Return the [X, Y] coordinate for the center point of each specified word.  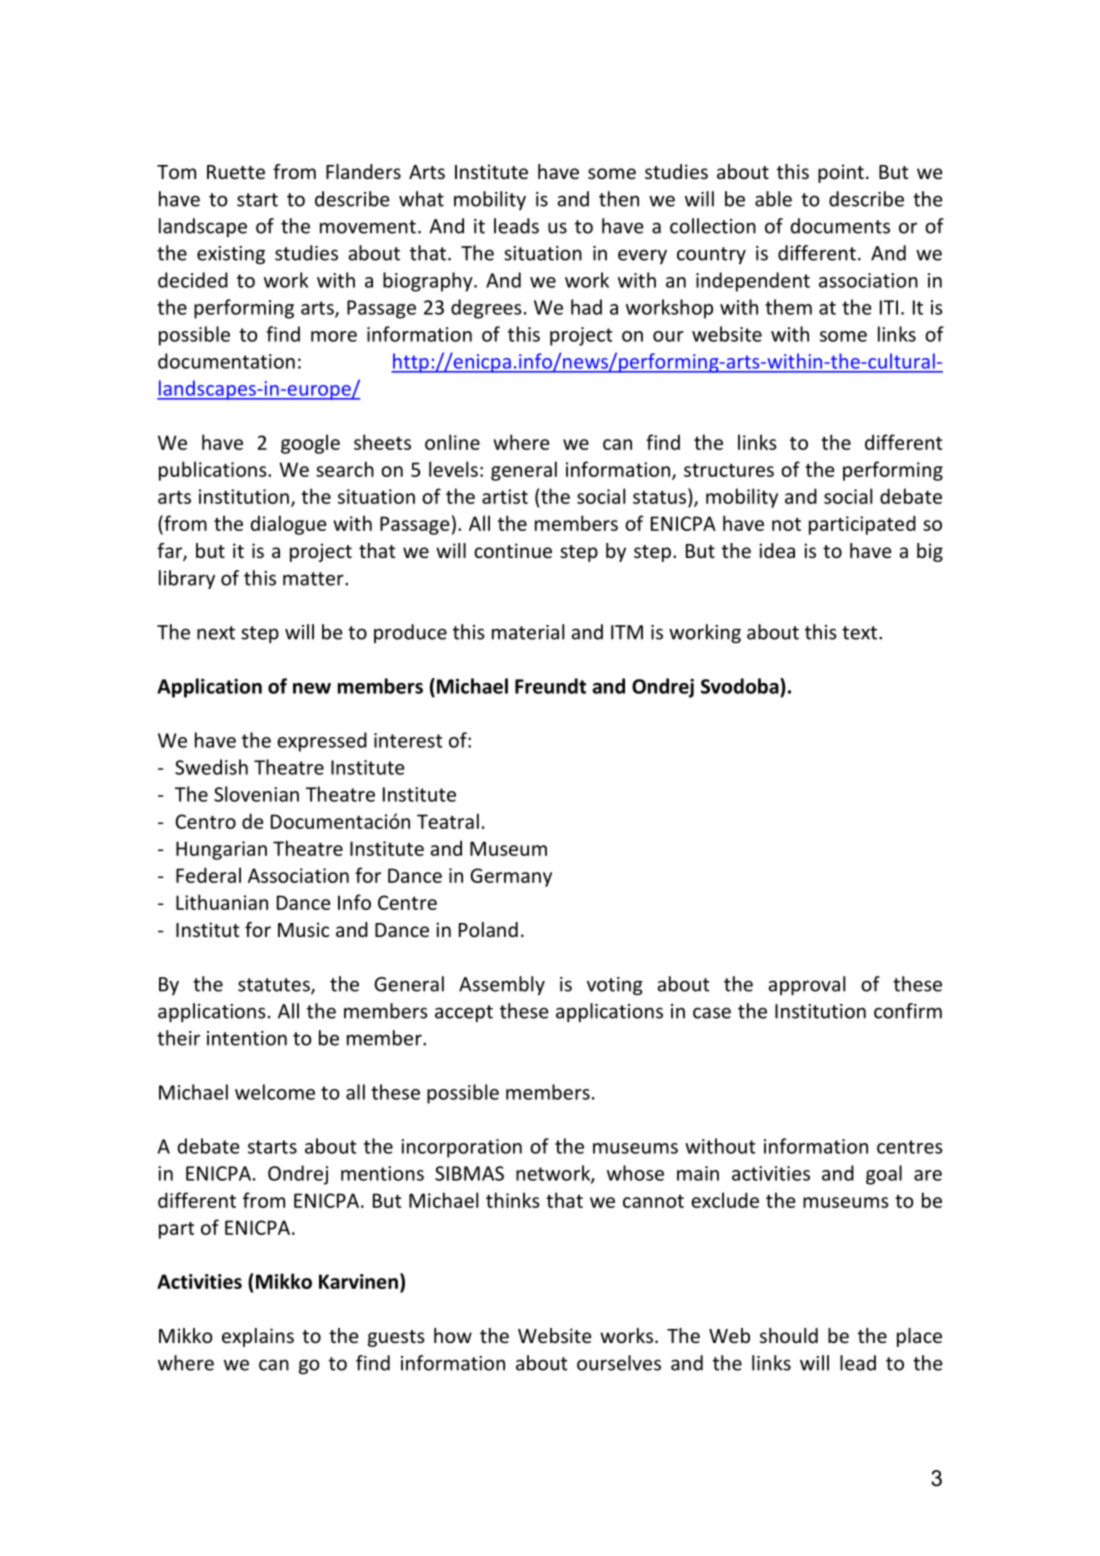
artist [505, 496]
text [861, 633]
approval [806, 985]
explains [258, 1337]
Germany [511, 877]
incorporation [461, 1148]
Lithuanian [222, 902]
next [216, 633]
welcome [275, 1092]
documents [840, 226]
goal [884, 1175]
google [310, 444]
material [528, 632]
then [619, 199]
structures [729, 470]
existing [231, 255]
